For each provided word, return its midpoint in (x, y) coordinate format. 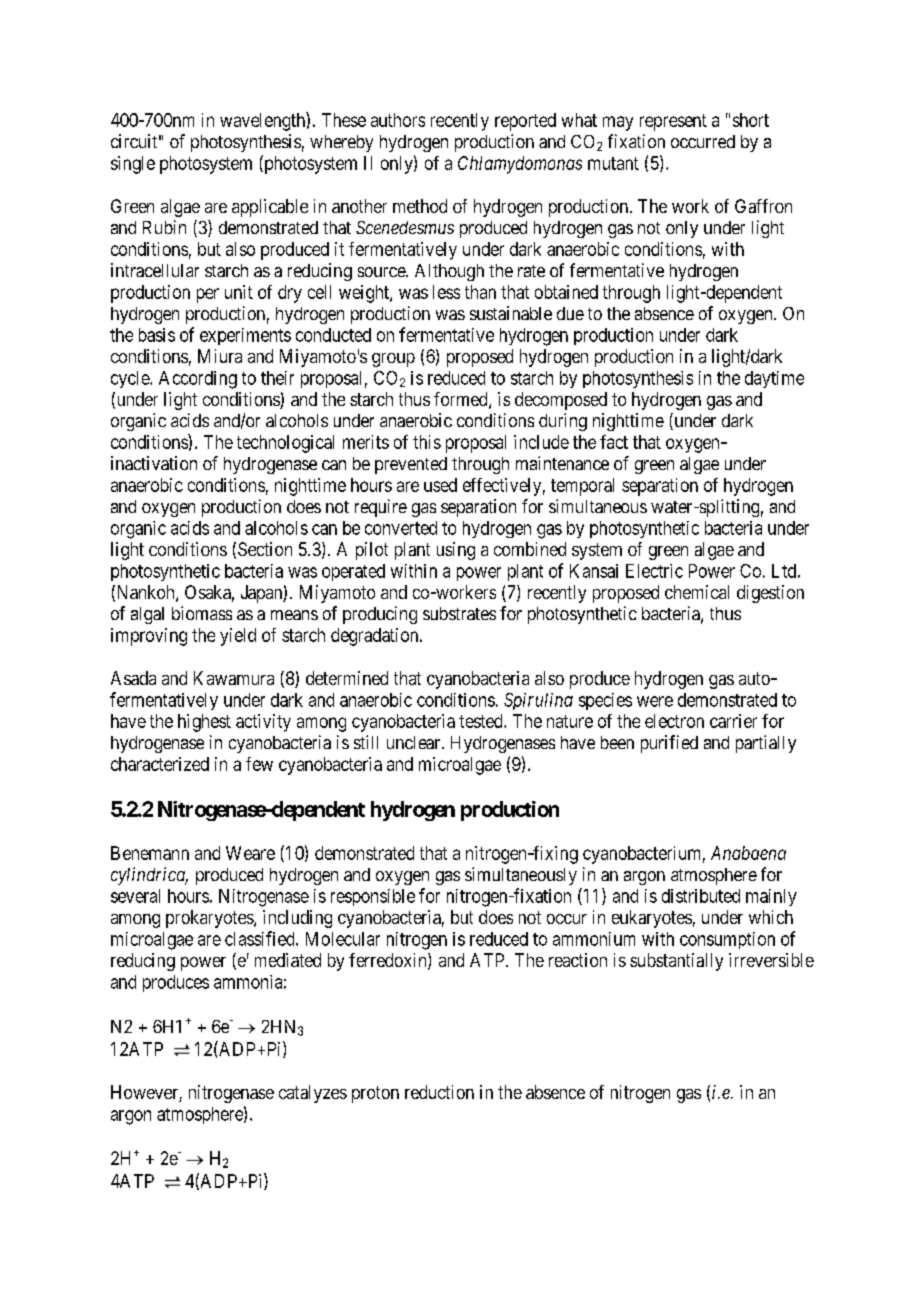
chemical (697, 592)
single (133, 165)
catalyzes (313, 1094)
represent (673, 122)
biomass (202, 613)
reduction (439, 1092)
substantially (676, 962)
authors (398, 120)
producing (380, 615)
